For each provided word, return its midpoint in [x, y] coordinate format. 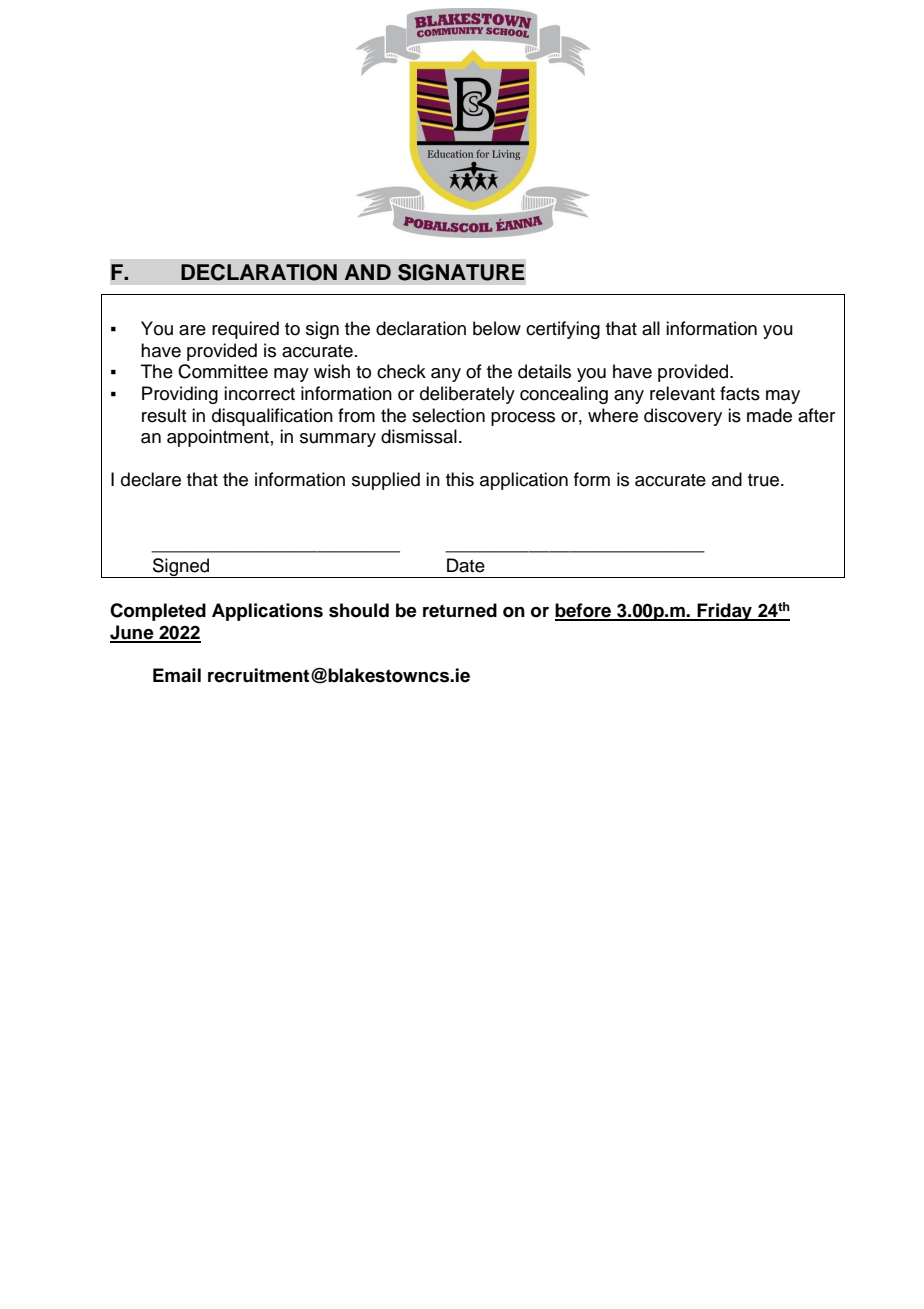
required [245, 330]
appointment [218, 438]
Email [177, 675]
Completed [158, 612]
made [769, 415]
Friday [724, 612]
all [651, 328]
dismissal [419, 436]
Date [466, 565]
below [497, 328]
